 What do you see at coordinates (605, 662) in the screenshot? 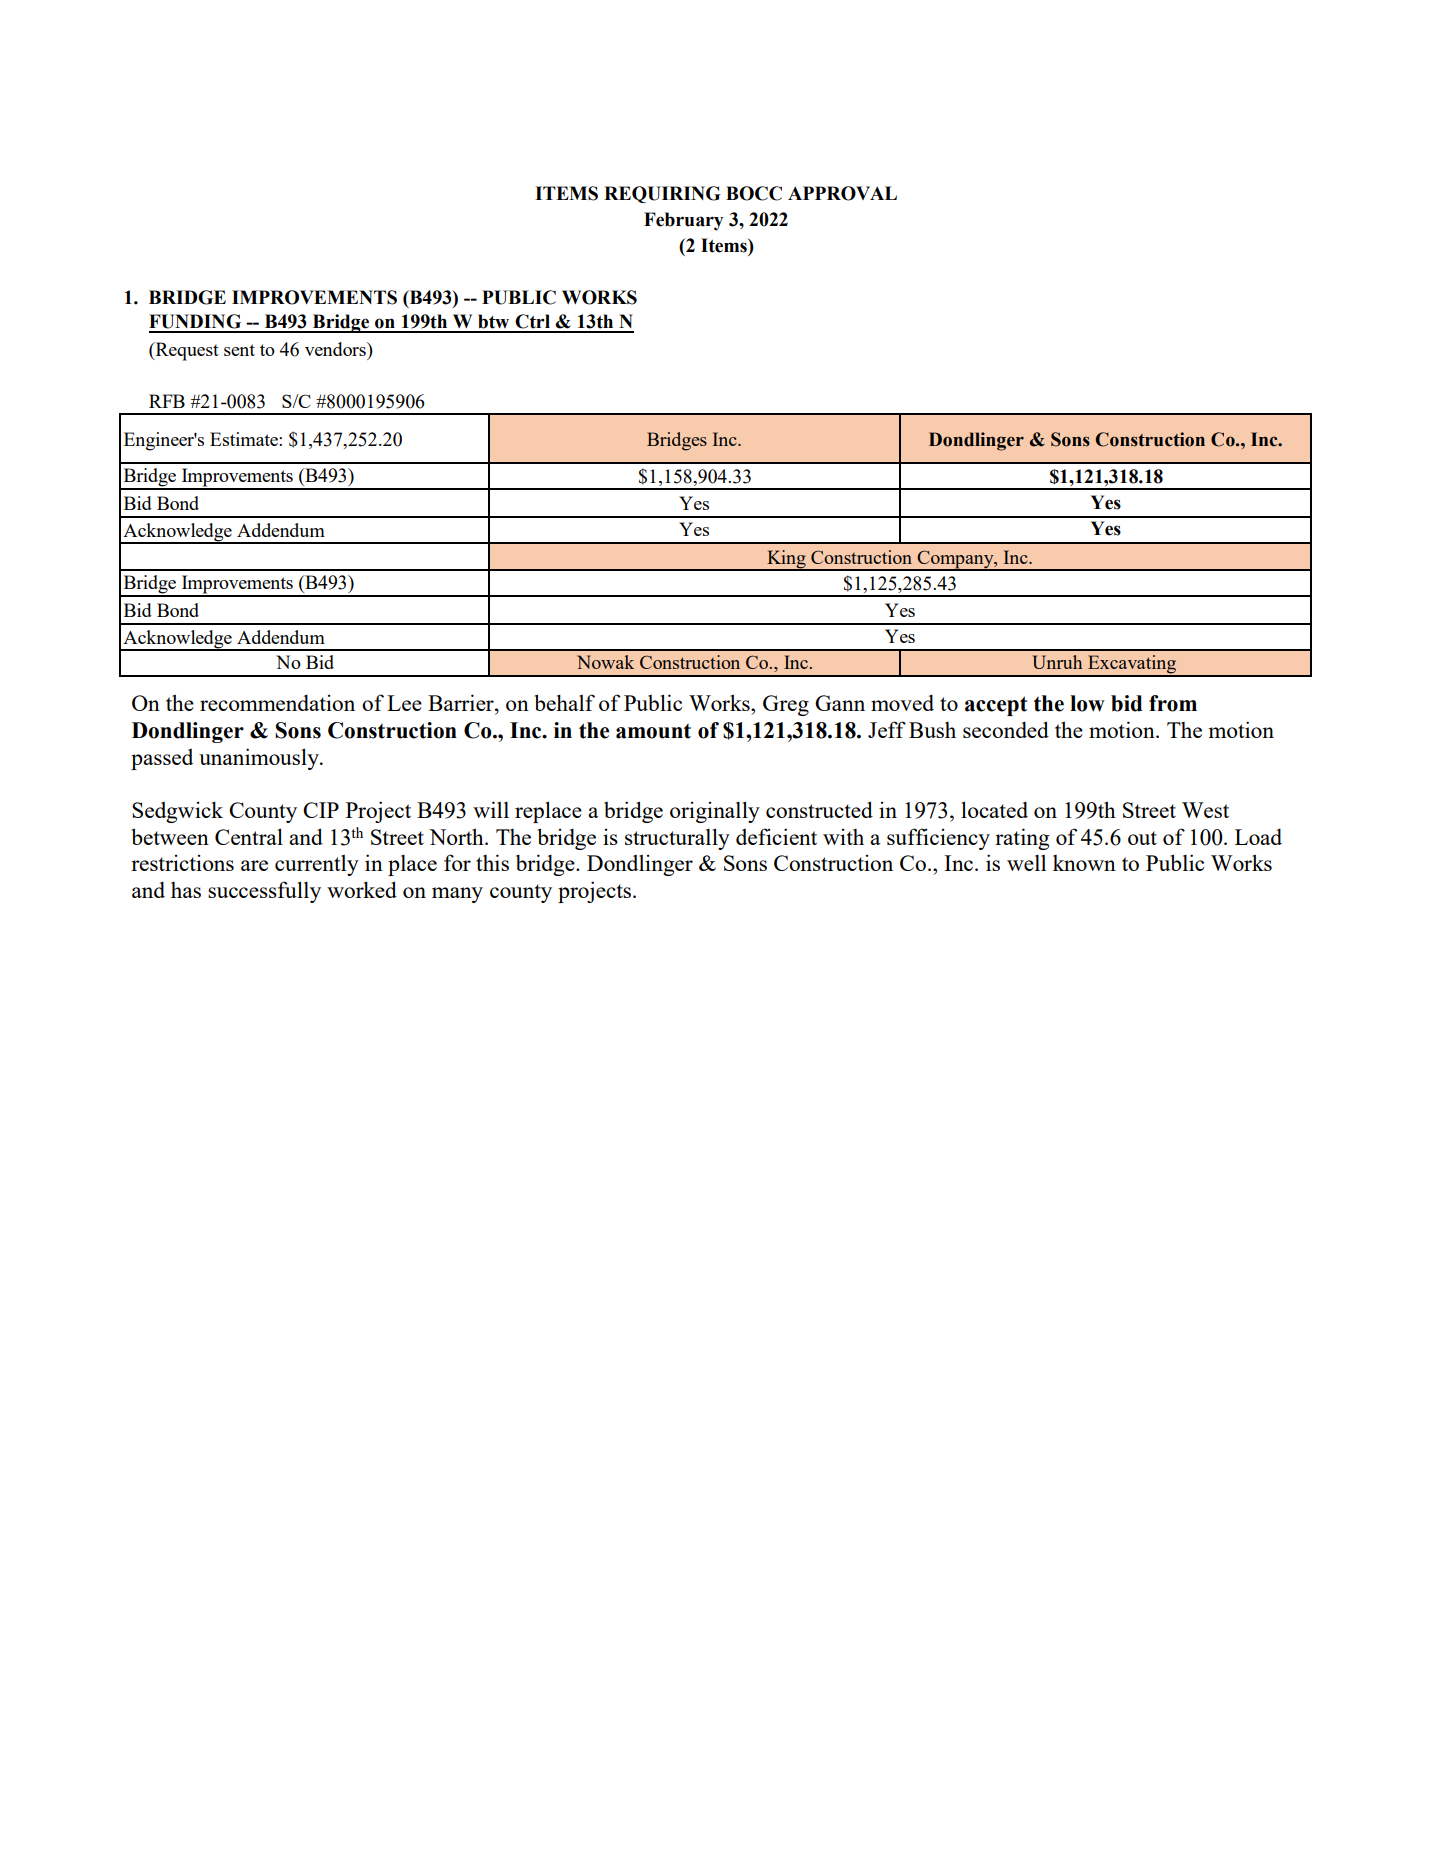
I see `Nowak` at bounding box center [605, 662].
